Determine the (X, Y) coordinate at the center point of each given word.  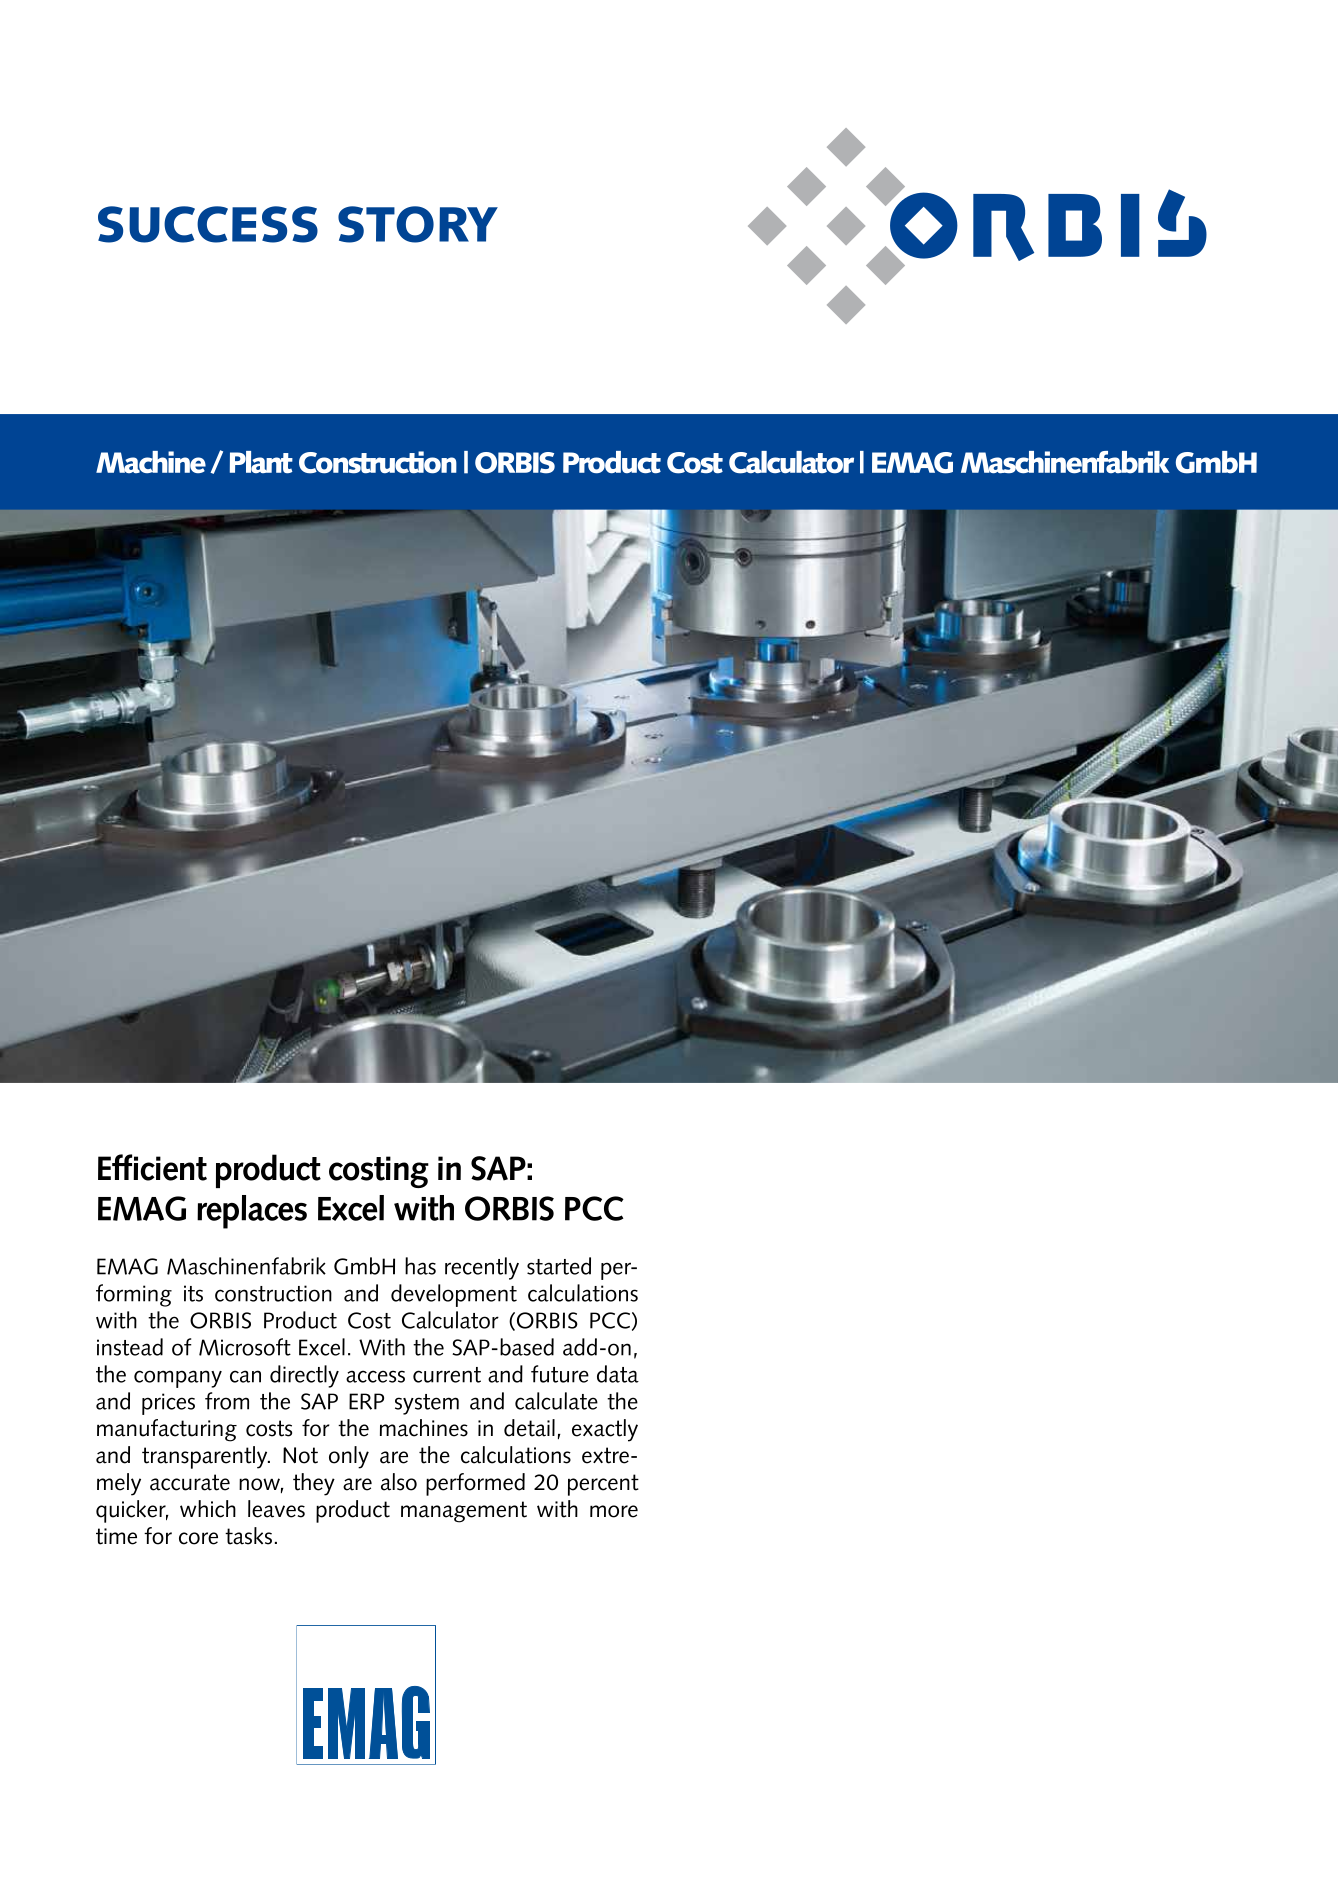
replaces (252, 1212)
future (560, 1374)
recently (482, 1268)
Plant (261, 462)
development (454, 1295)
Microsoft (245, 1347)
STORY (418, 224)
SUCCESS (208, 224)
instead (130, 1347)
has (420, 1266)
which (208, 1509)
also (399, 1482)
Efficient (152, 1167)
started (559, 1266)
